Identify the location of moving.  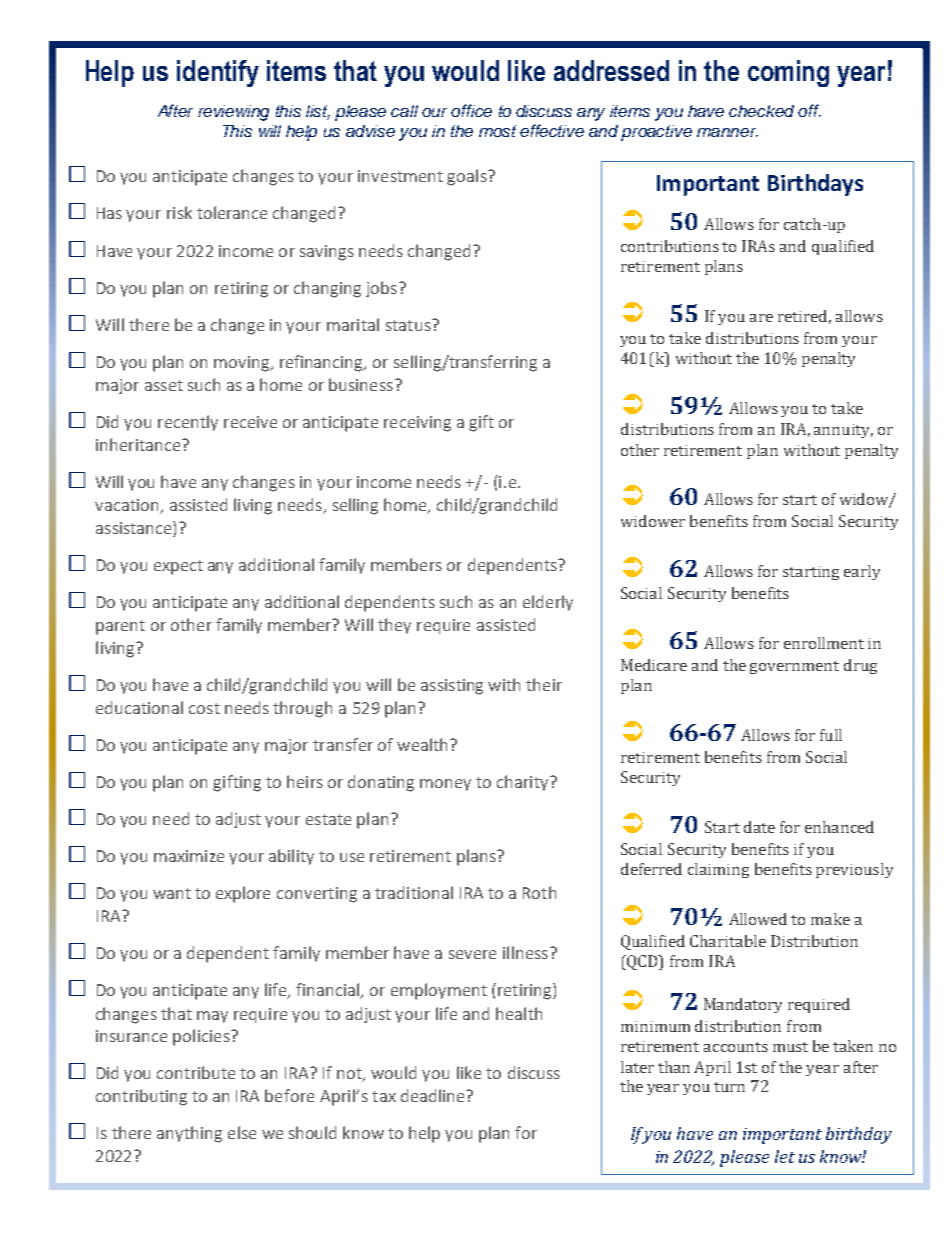
(243, 364).
